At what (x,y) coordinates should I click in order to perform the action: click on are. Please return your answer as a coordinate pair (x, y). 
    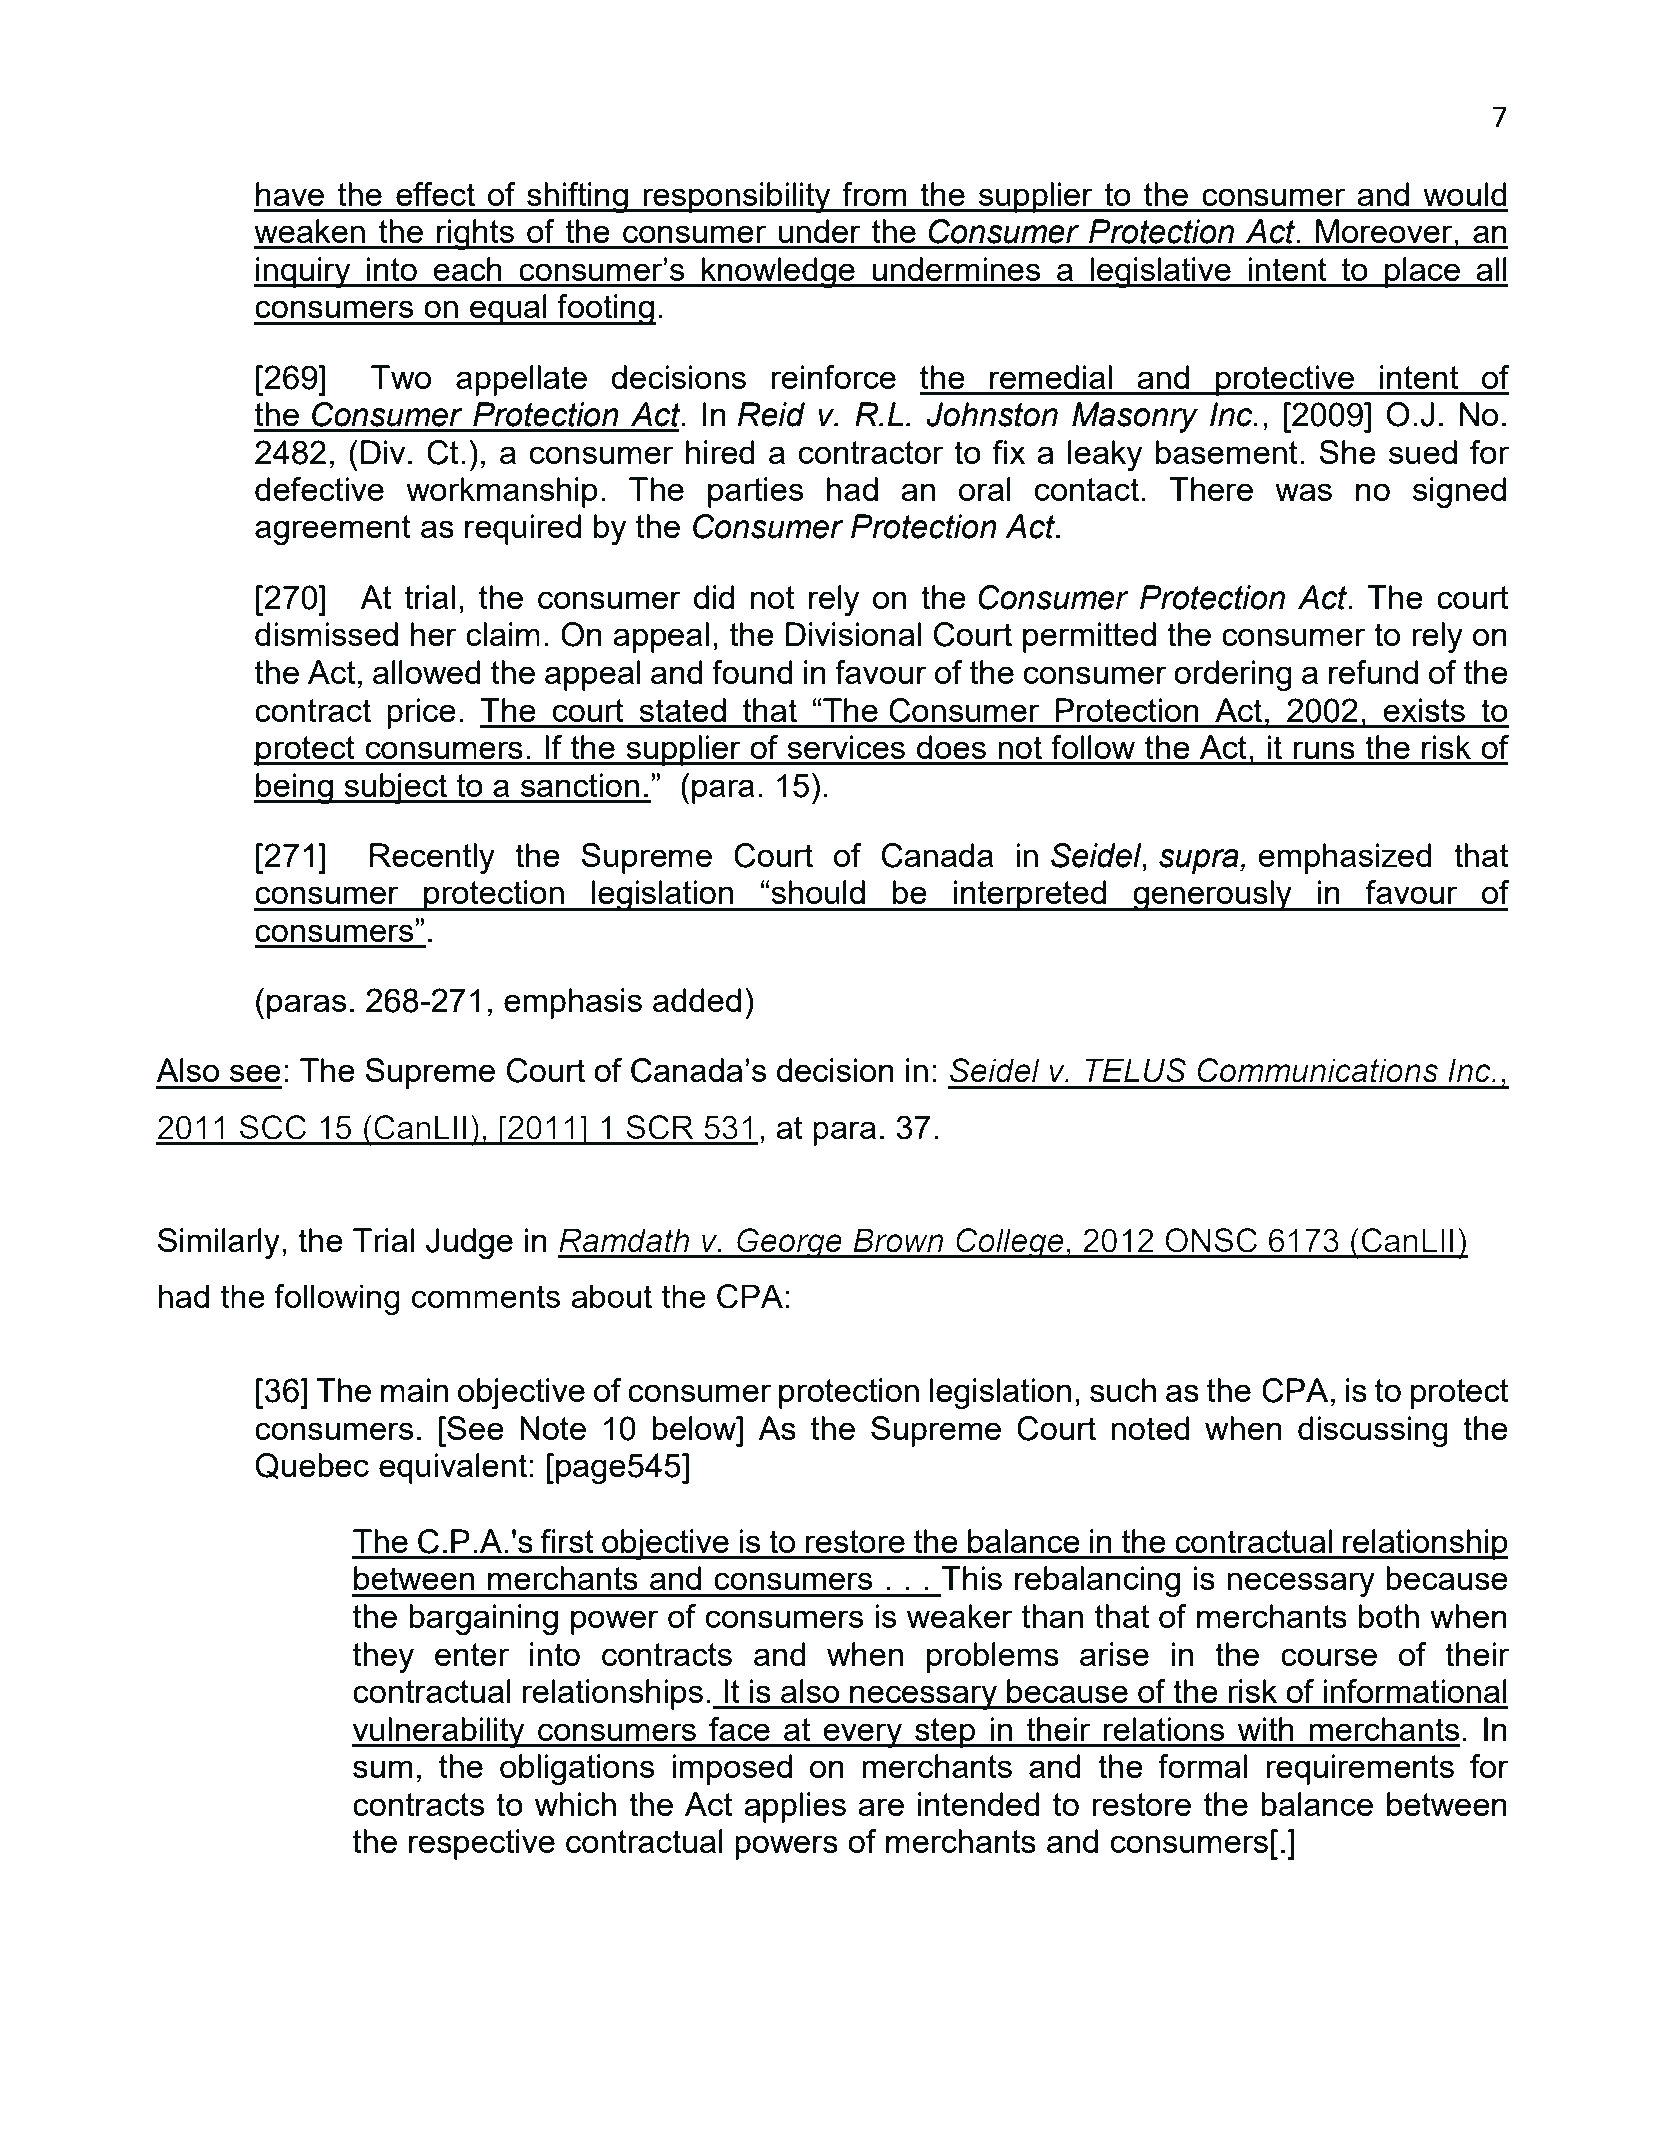
    Looking at the image, I should click on (881, 1807).
